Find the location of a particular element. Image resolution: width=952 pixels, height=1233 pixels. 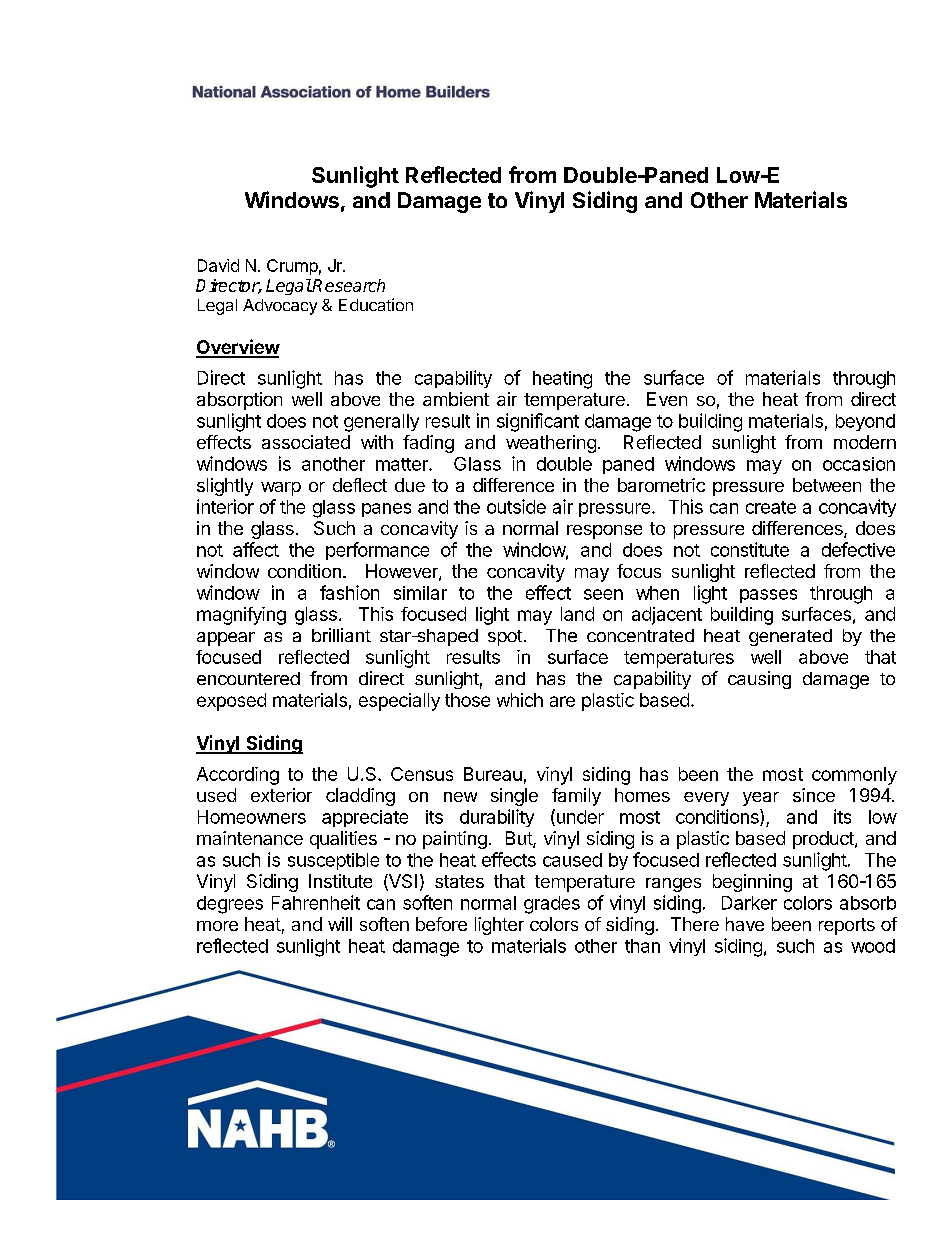

will is located at coordinates (340, 924).
